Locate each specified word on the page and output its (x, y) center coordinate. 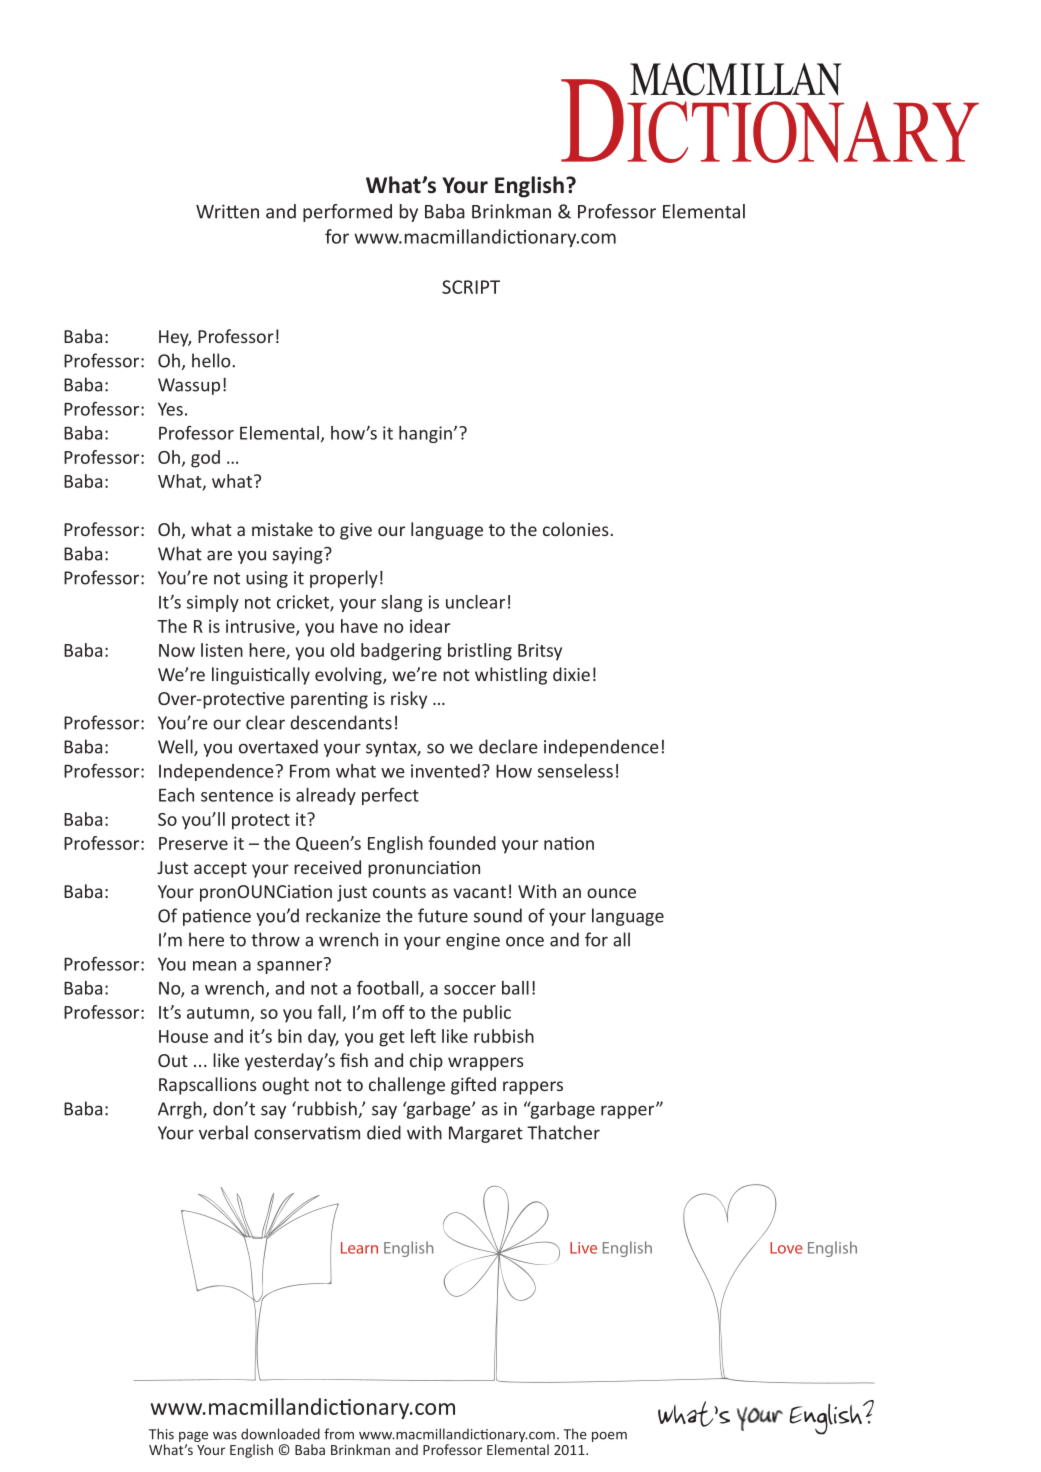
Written (227, 211)
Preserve (193, 843)
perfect (390, 796)
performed (347, 213)
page (193, 1437)
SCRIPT (471, 287)
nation (569, 843)
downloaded (280, 1434)
